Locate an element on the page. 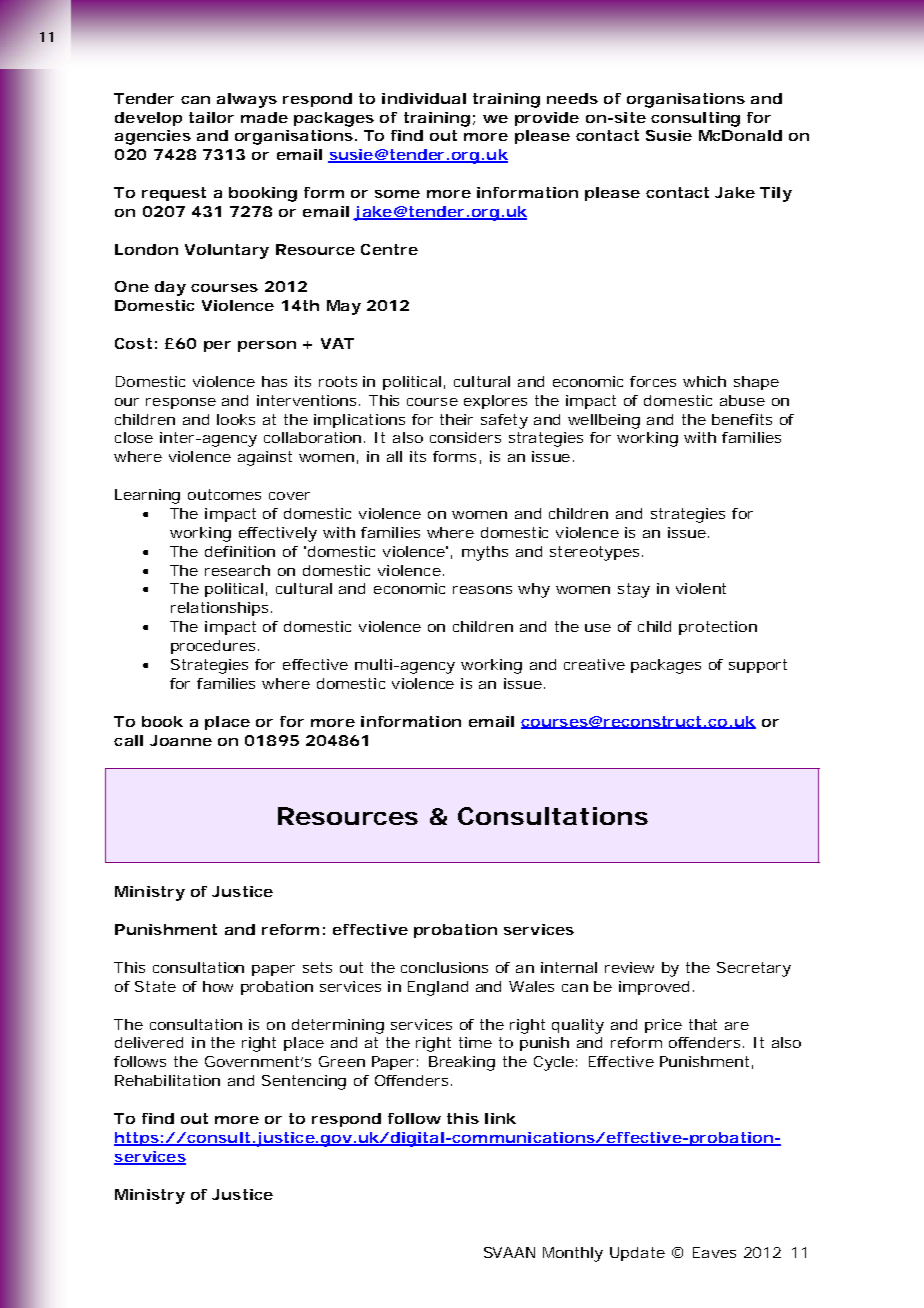 The width and height of the document is (924, 1308). protection is located at coordinates (718, 628).
